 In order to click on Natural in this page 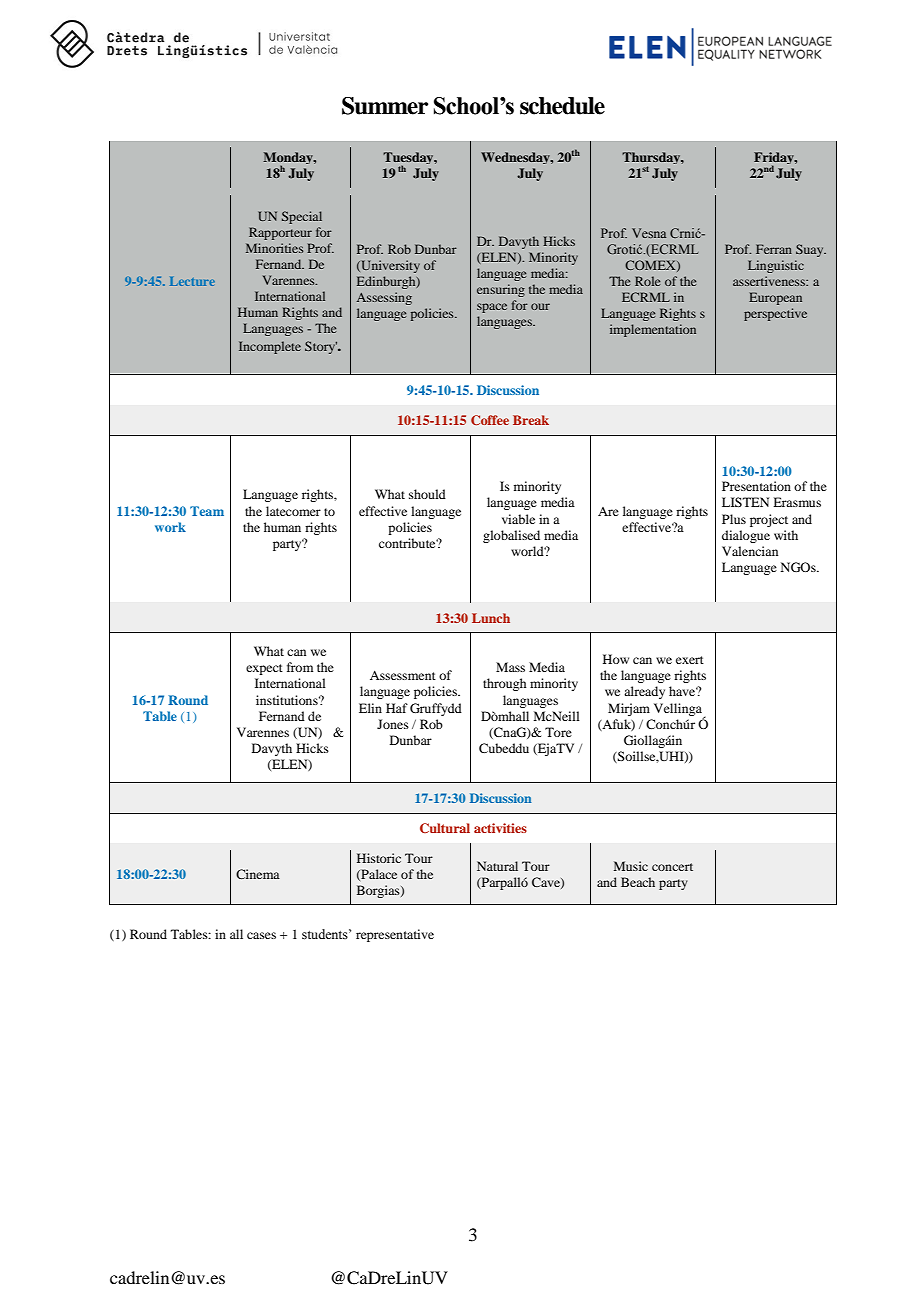, I will do `click(497, 866)`.
